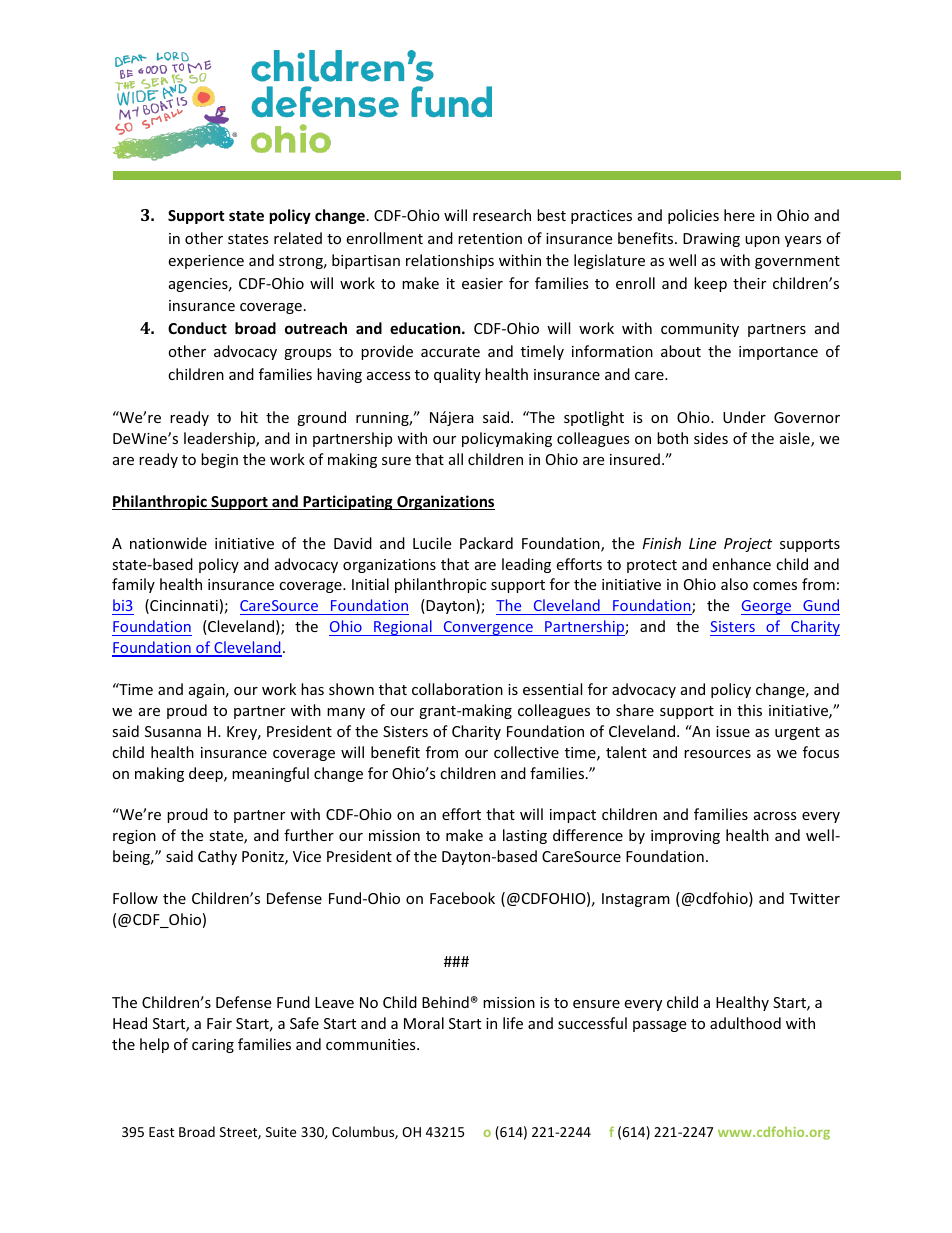 The height and width of the document is (1233, 952). What do you see at coordinates (711, 438) in the document?
I see `sides` at bounding box center [711, 438].
